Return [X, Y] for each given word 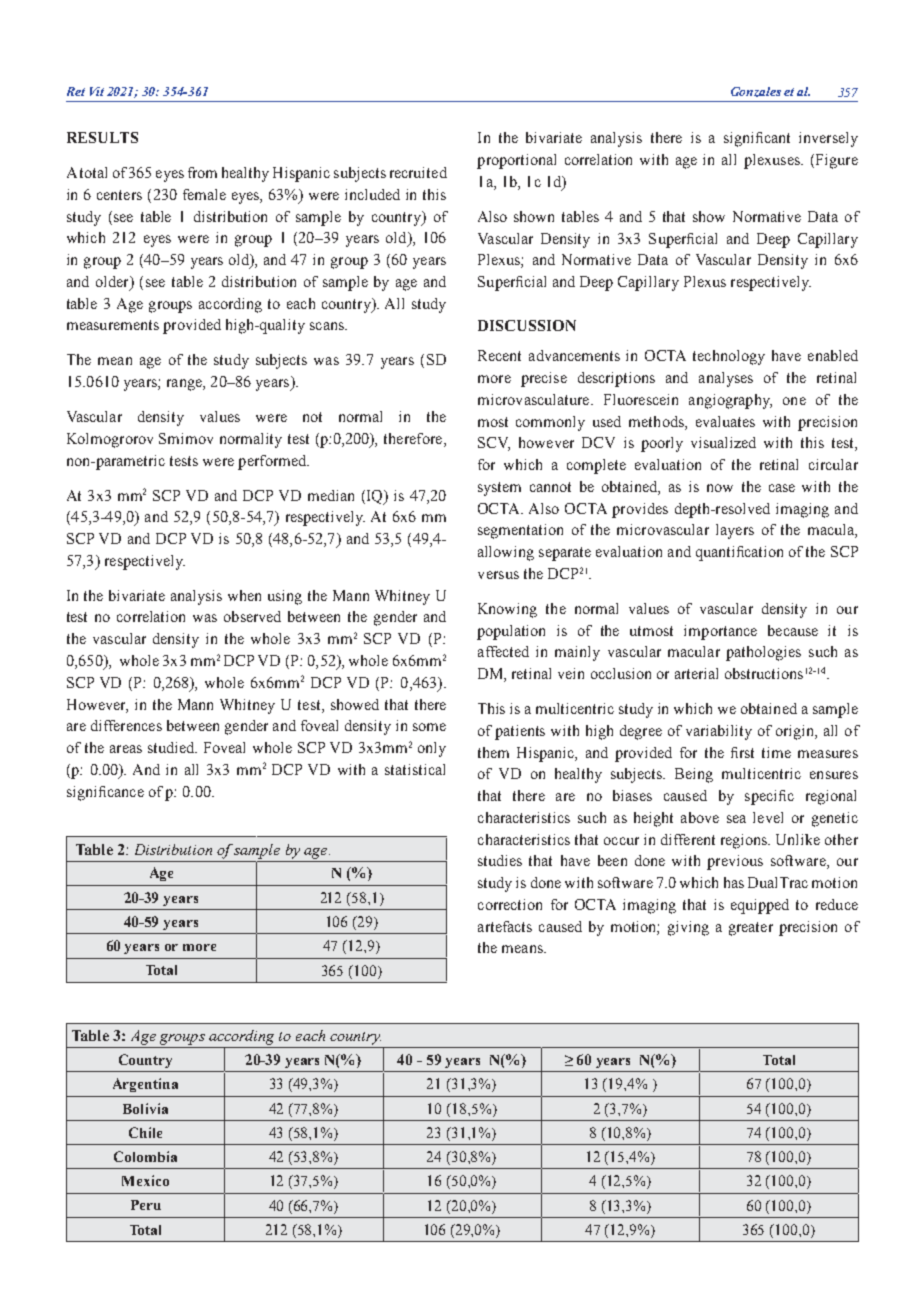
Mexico [145, 1180]
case [782, 488]
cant [777, 138]
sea [736, 819]
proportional [516, 161]
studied [172, 747]
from [202, 172]
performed [273, 462]
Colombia [145, 1156]
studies [500, 860]
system [499, 489]
